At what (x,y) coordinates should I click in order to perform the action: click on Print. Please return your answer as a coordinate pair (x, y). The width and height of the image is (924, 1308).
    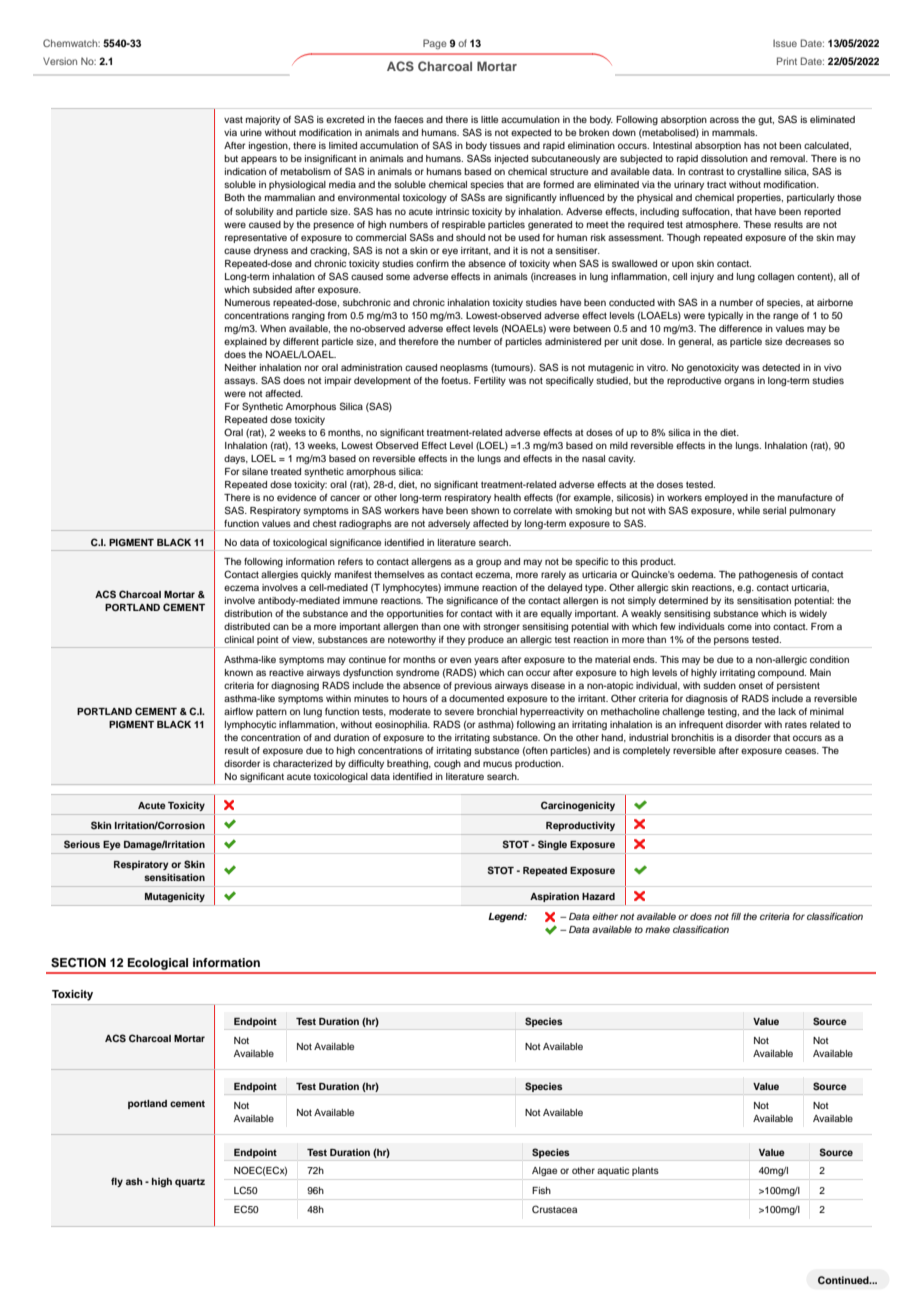
    Looking at the image, I should click on (787, 61).
